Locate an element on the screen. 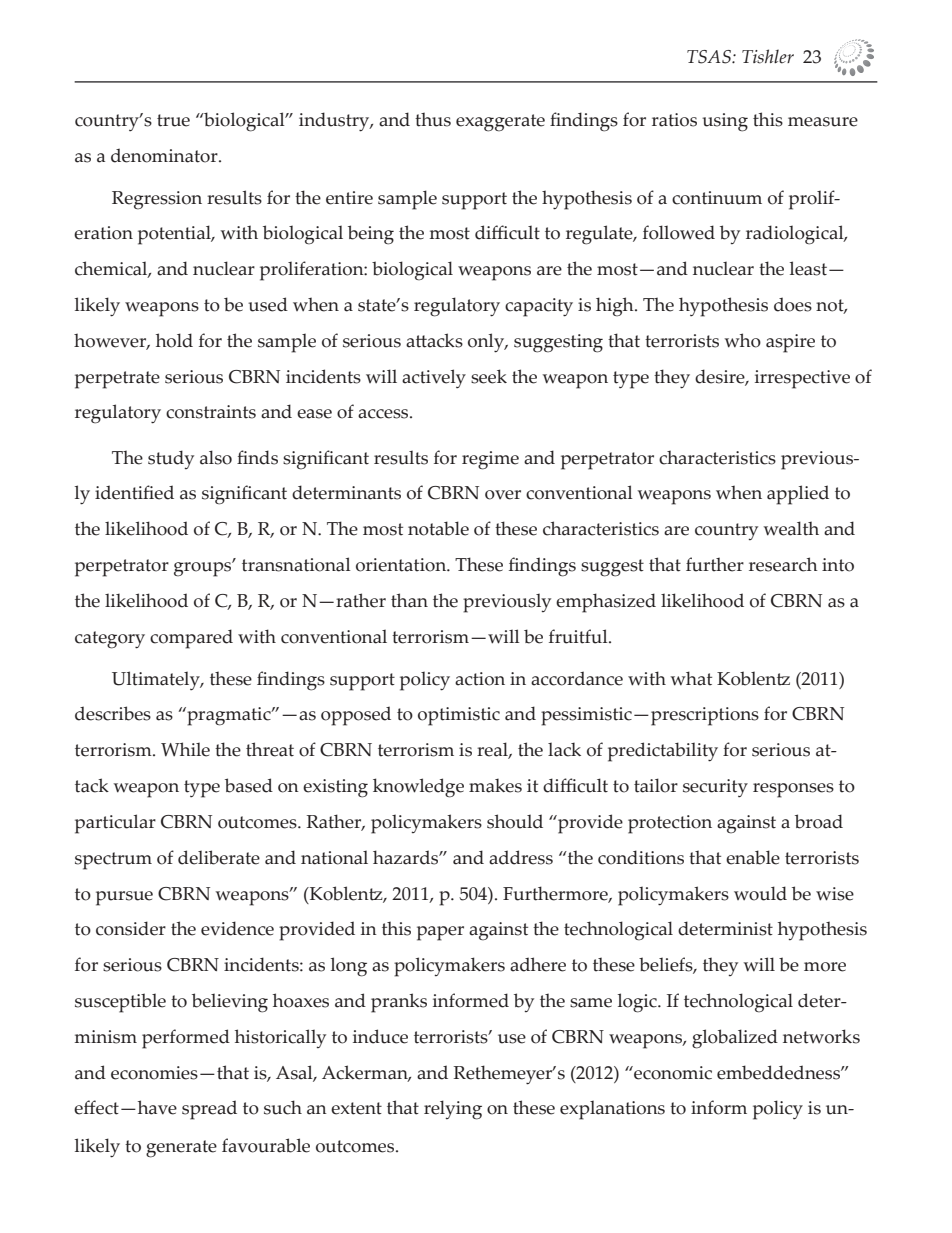 This screenshot has width=952, height=1233. denominator is located at coordinates (165, 155).
